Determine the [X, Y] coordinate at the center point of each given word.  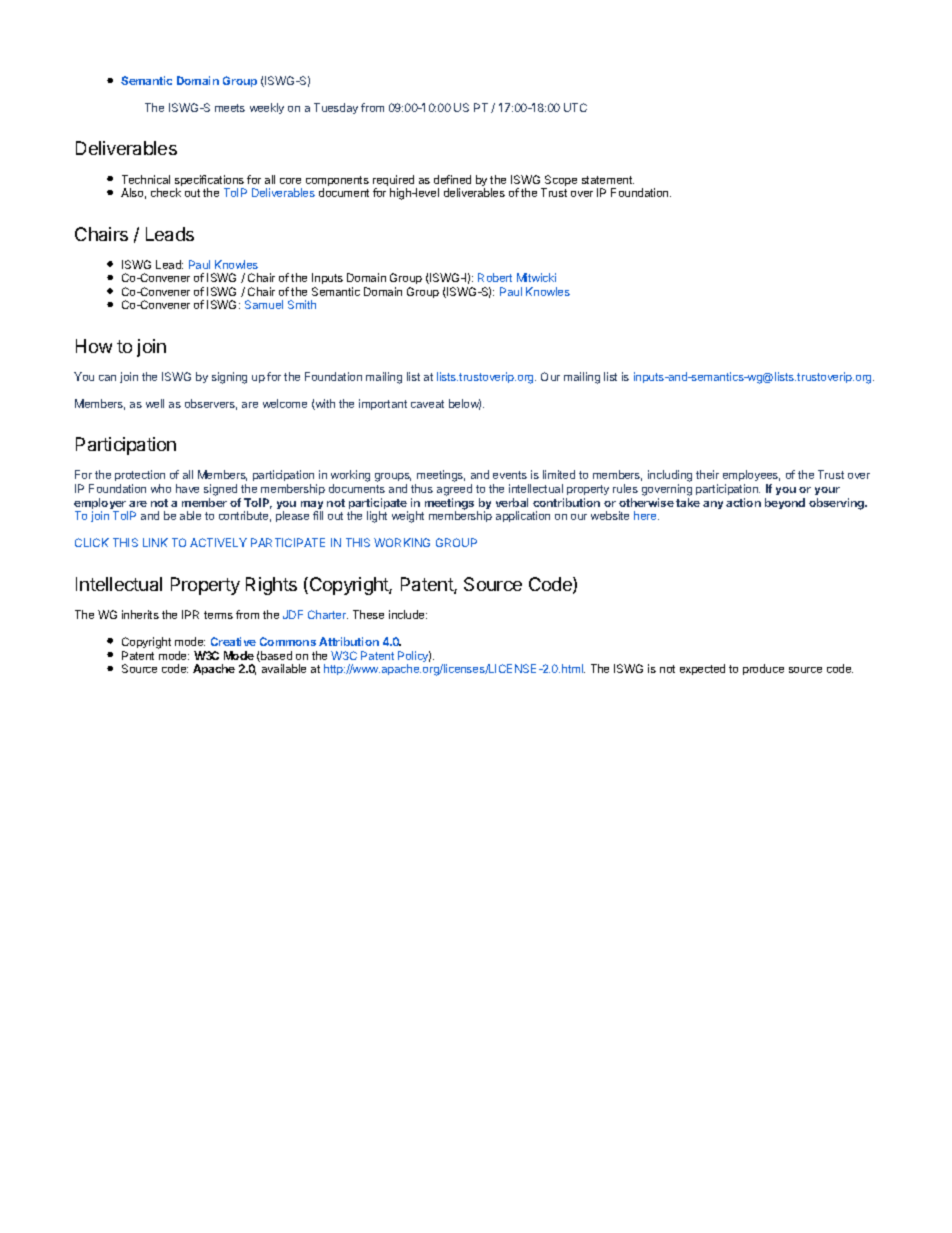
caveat [427, 404]
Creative [233, 641]
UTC [575, 107]
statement [608, 180]
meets [230, 108]
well [155, 403]
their [707, 474]
